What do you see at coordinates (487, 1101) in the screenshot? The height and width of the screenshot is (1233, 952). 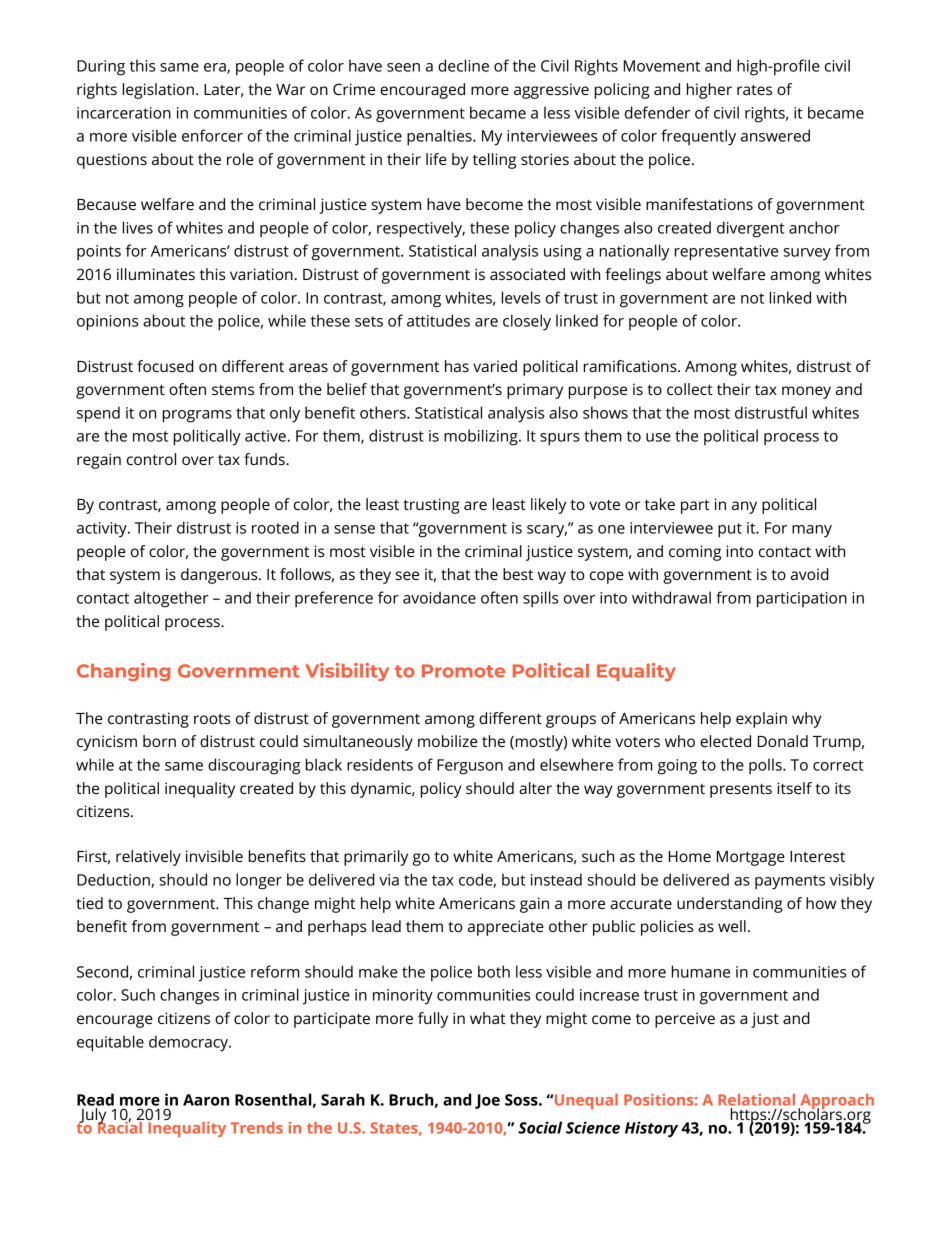 I see `Joe` at bounding box center [487, 1101].
